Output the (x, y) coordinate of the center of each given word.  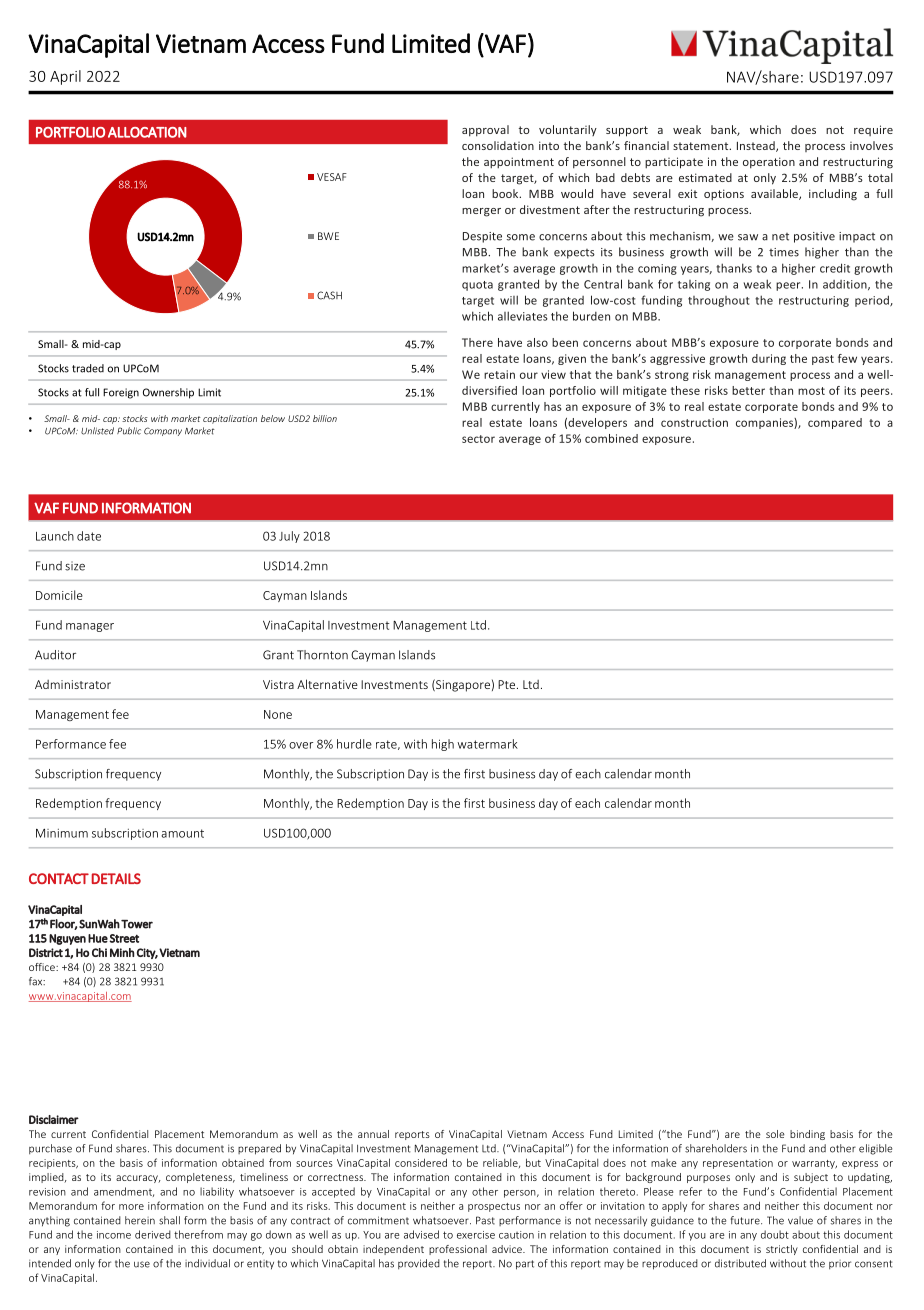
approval (485, 131)
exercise (476, 1235)
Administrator (73, 684)
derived (153, 1234)
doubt (775, 1234)
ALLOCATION (147, 132)
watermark (487, 744)
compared (835, 423)
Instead (757, 146)
